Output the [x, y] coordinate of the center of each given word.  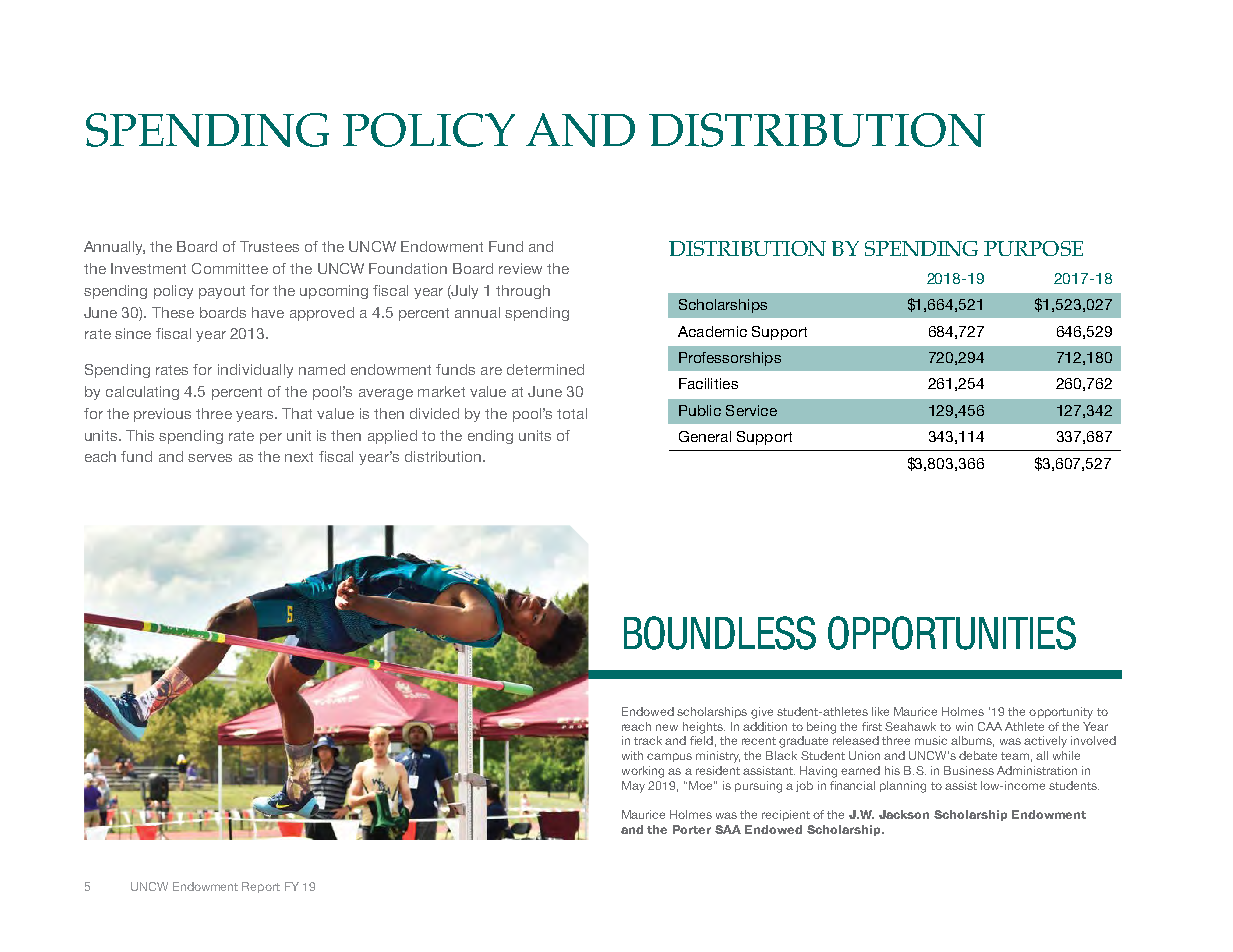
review [520, 268]
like [880, 711]
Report [261, 887]
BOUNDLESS [720, 633]
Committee [230, 268]
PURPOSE [1033, 248]
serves [210, 458]
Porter [692, 829]
